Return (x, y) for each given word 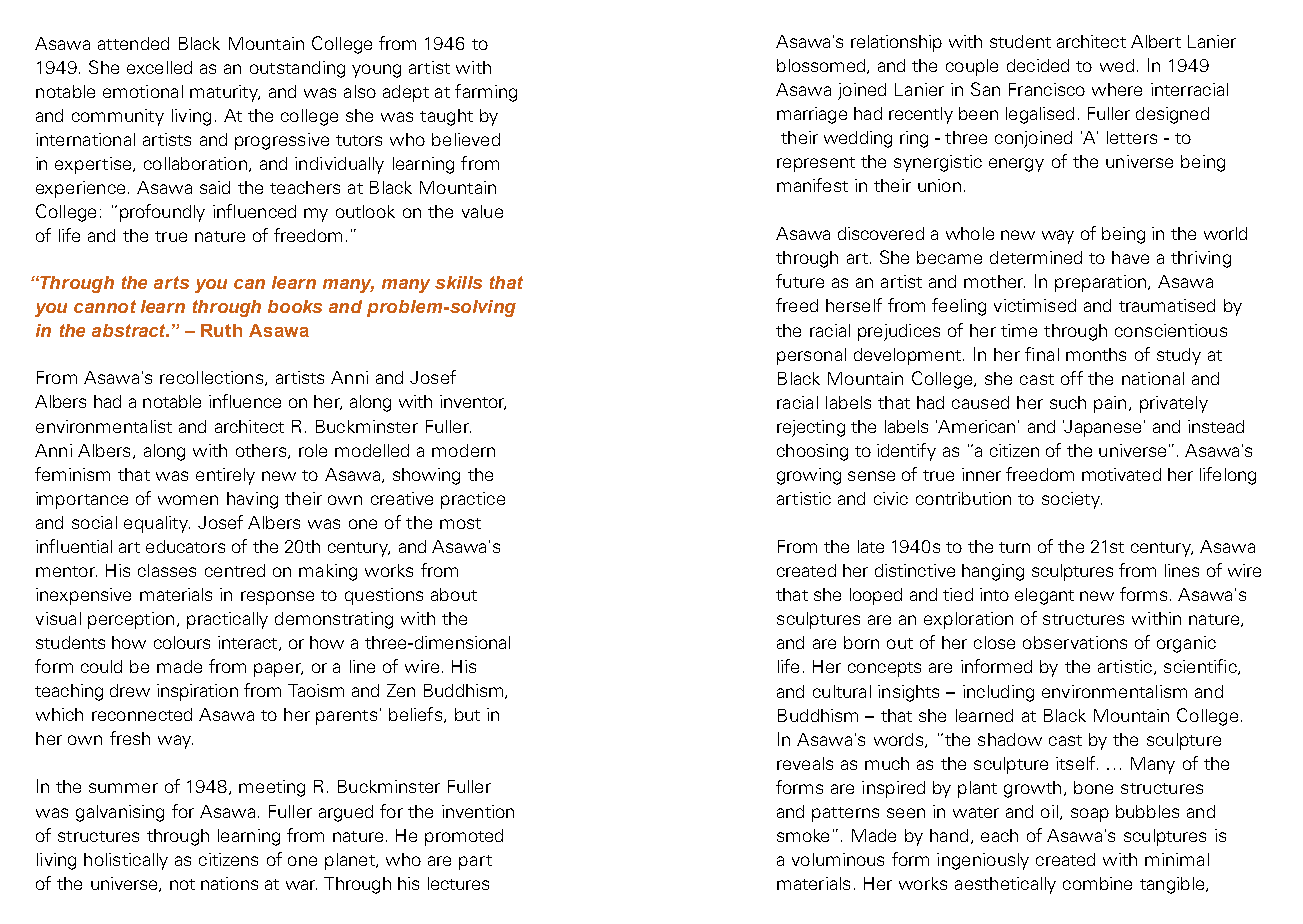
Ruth (221, 330)
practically (227, 620)
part (475, 862)
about (454, 594)
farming (486, 93)
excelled (159, 67)
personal (811, 356)
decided (1038, 65)
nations (229, 883)
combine (1097, 883)
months (1096, 354)
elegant (1044, 596)
